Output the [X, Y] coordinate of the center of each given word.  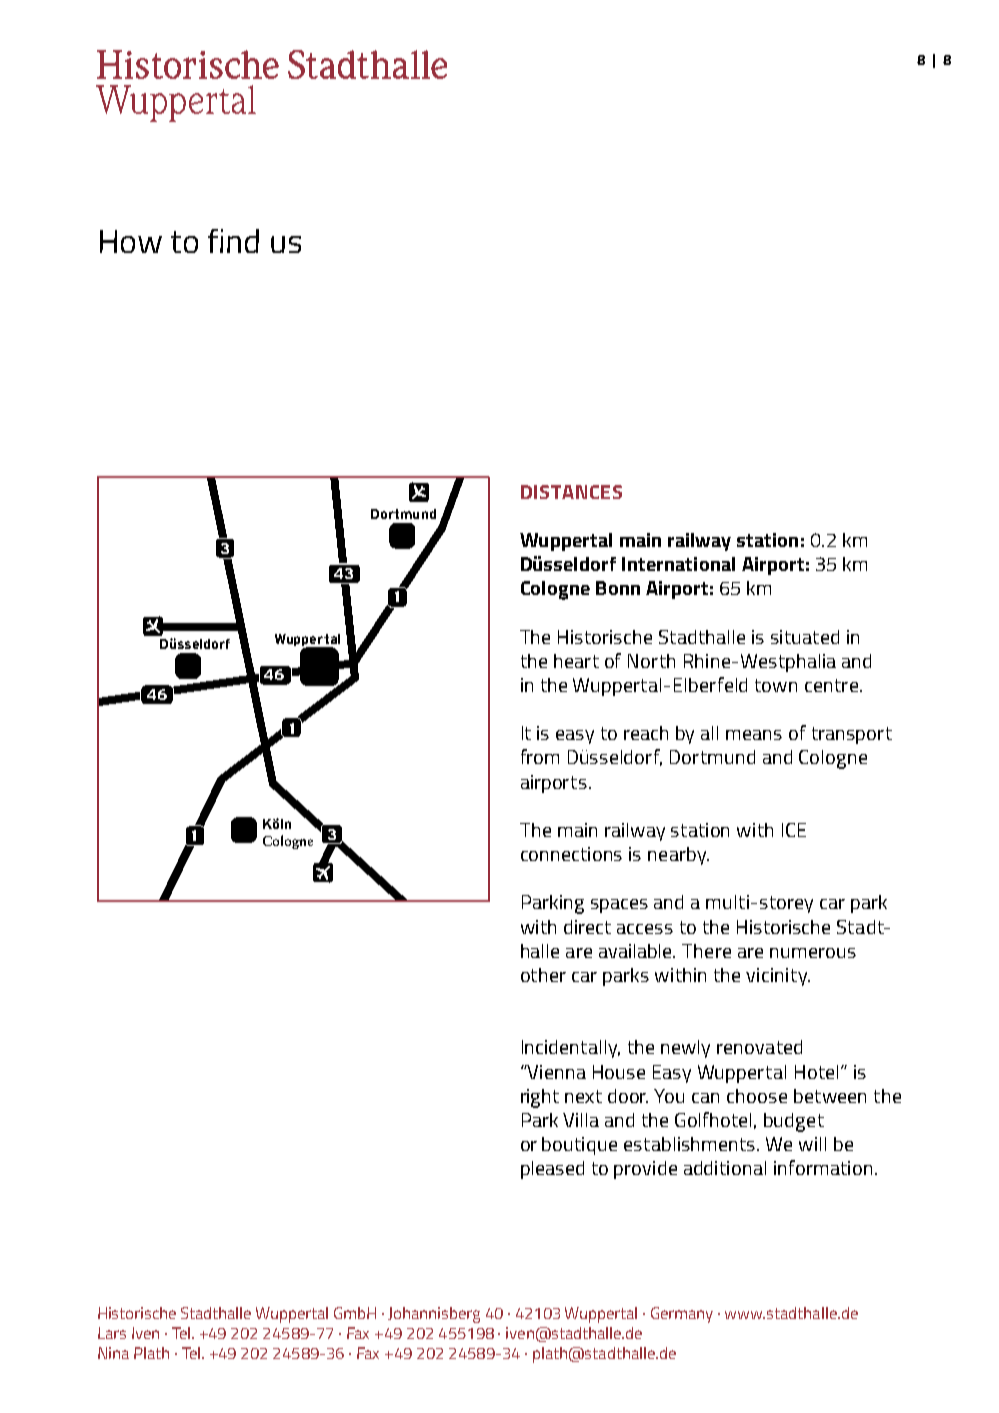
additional [725, 1168]
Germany [682, 1315]
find [233, 241]
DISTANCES [571, 492]
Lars [112, 1333]
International [678, 564]
